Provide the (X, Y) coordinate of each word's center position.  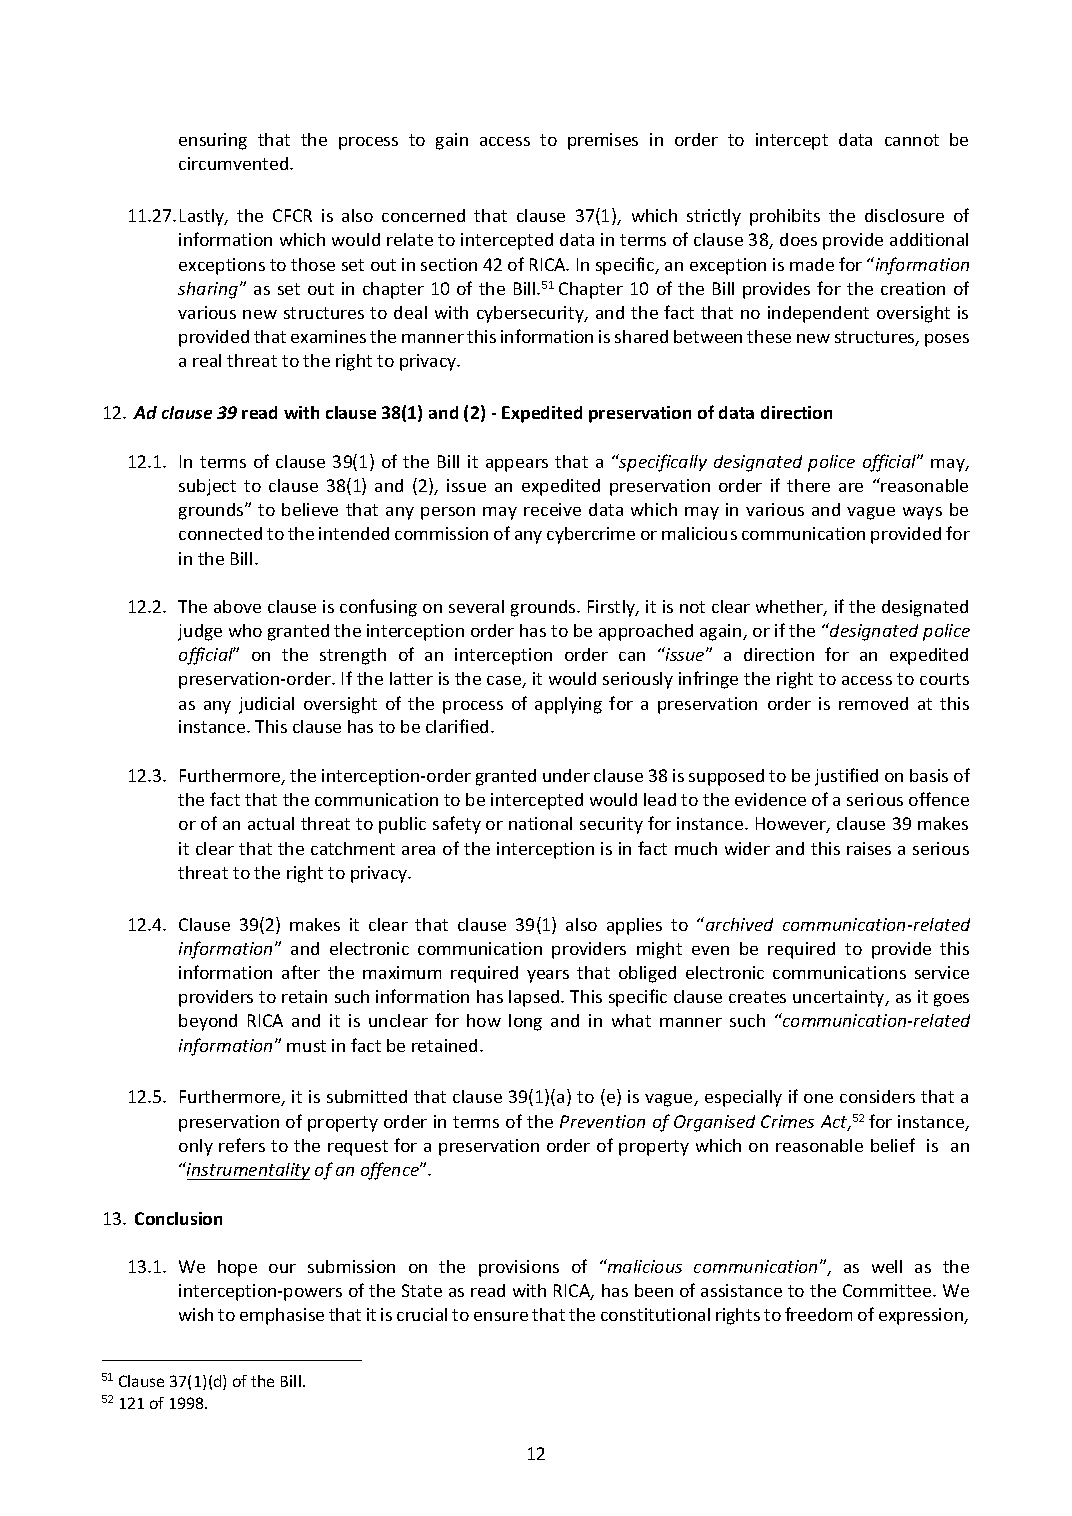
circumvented (235, 163)
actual (271, 823)
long (525, 1022)
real (207, 360)
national (540, 823)
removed (873, 703)
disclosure (904, 215)
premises (603, 141)
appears (517, 465)
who (245, 630)
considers (877, 1096)
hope (237, 1268)
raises (869, 848)
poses (947, 340)
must (306, 1046)
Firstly (613, 608)
